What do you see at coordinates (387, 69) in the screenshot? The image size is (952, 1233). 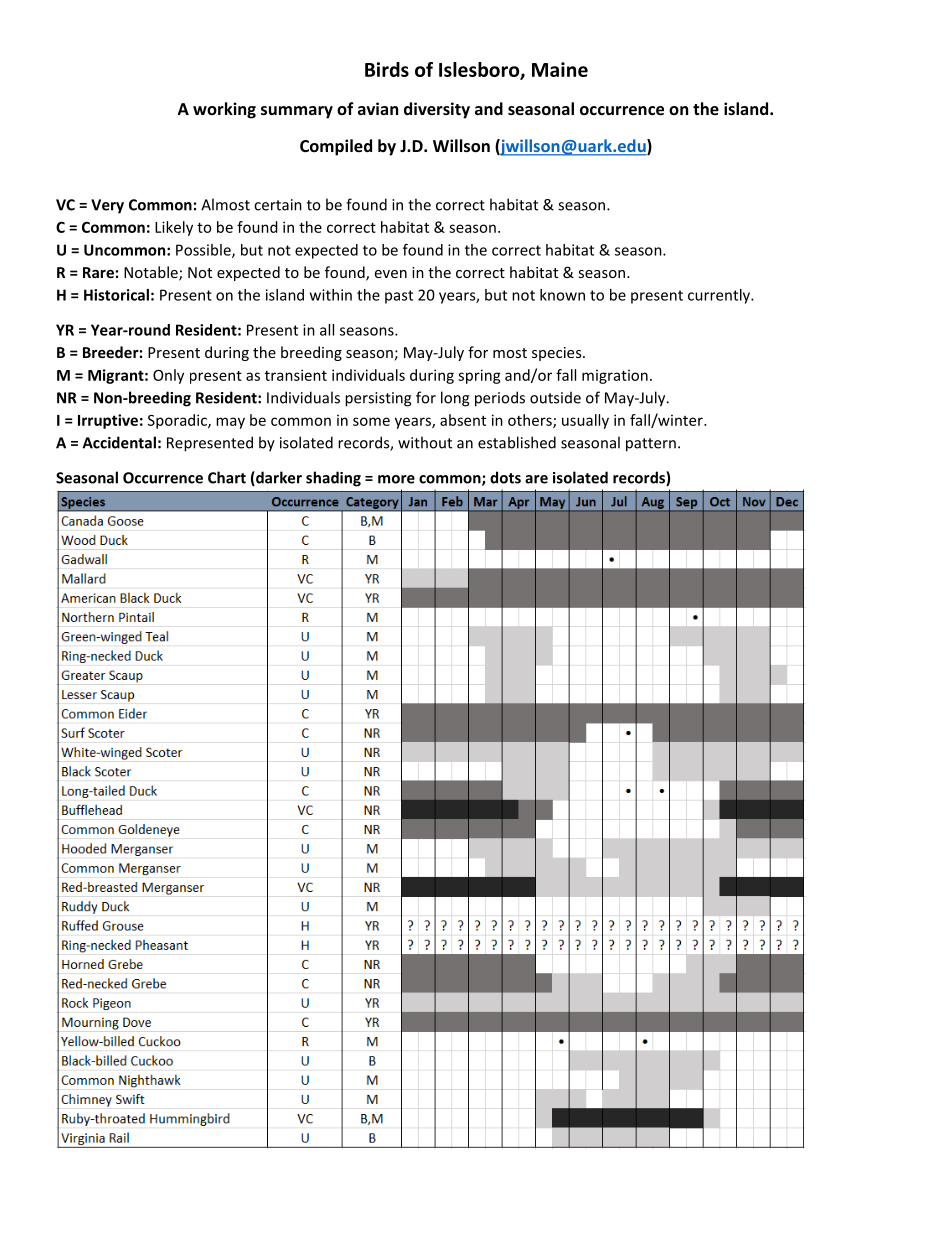 I see `Birds` at bounding box center [387, 69].
